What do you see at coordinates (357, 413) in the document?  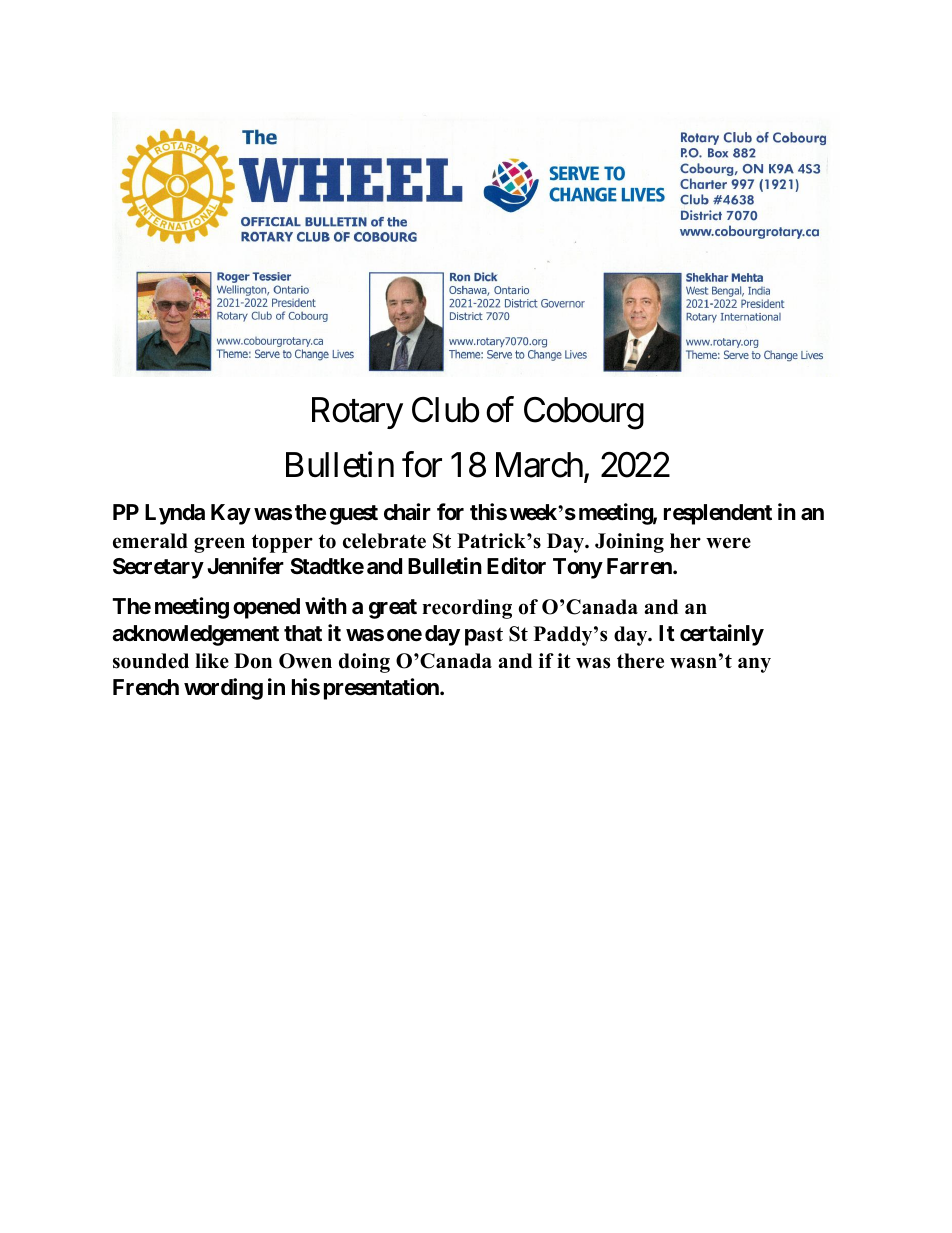 I see `Rotary` at bounding box center [357, 413].
